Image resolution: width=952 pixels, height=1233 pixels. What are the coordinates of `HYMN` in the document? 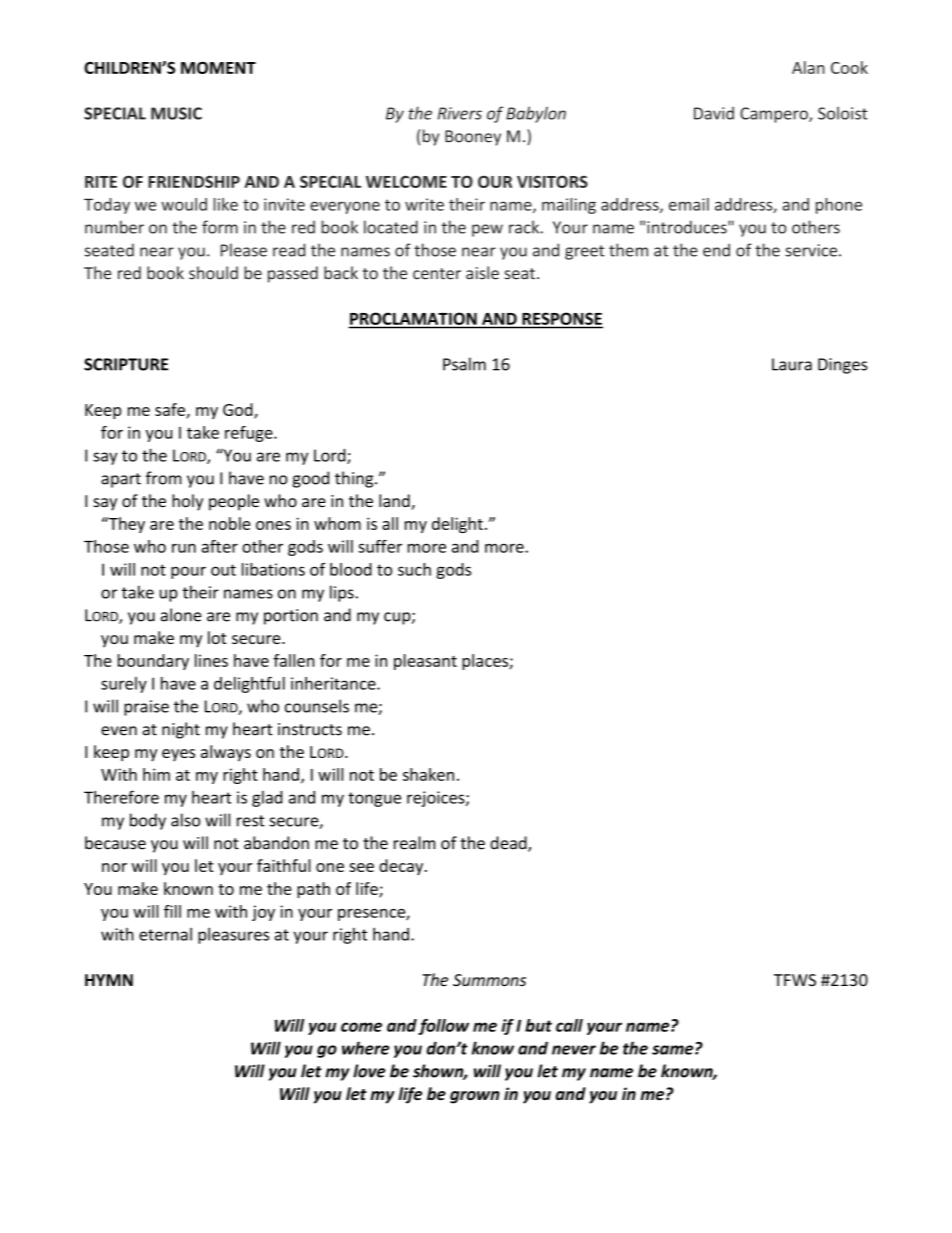 It's located at (109, 980).
